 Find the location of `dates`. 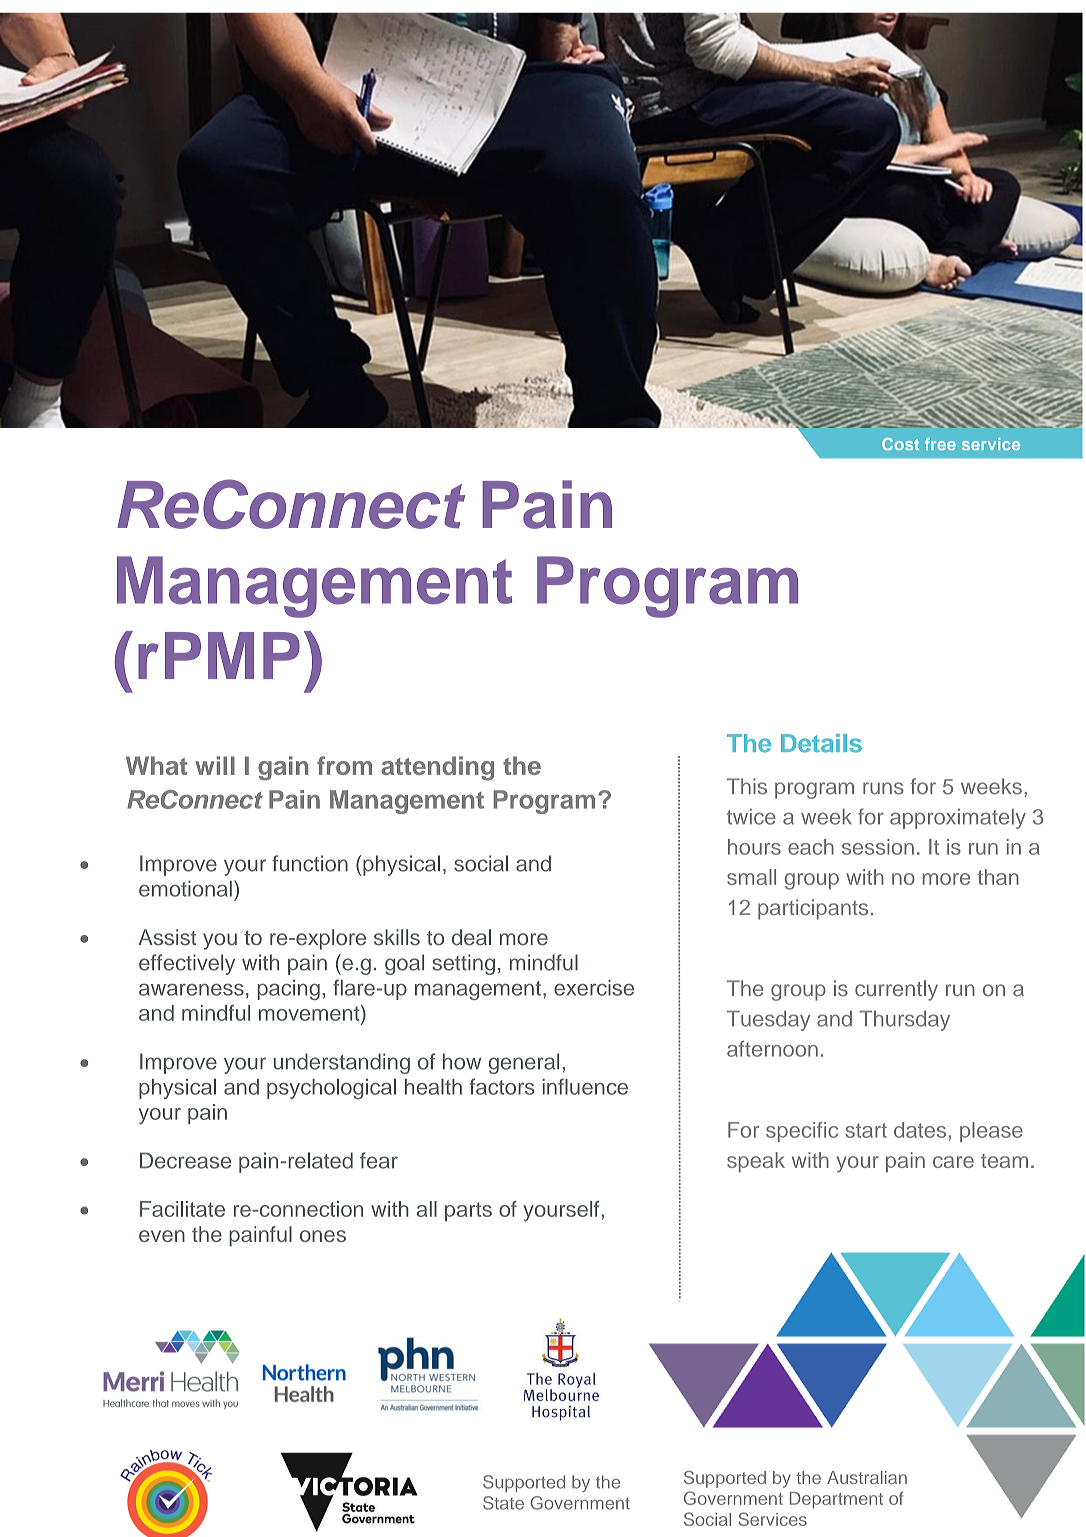

dates is located at coordinates (921, 1130).
